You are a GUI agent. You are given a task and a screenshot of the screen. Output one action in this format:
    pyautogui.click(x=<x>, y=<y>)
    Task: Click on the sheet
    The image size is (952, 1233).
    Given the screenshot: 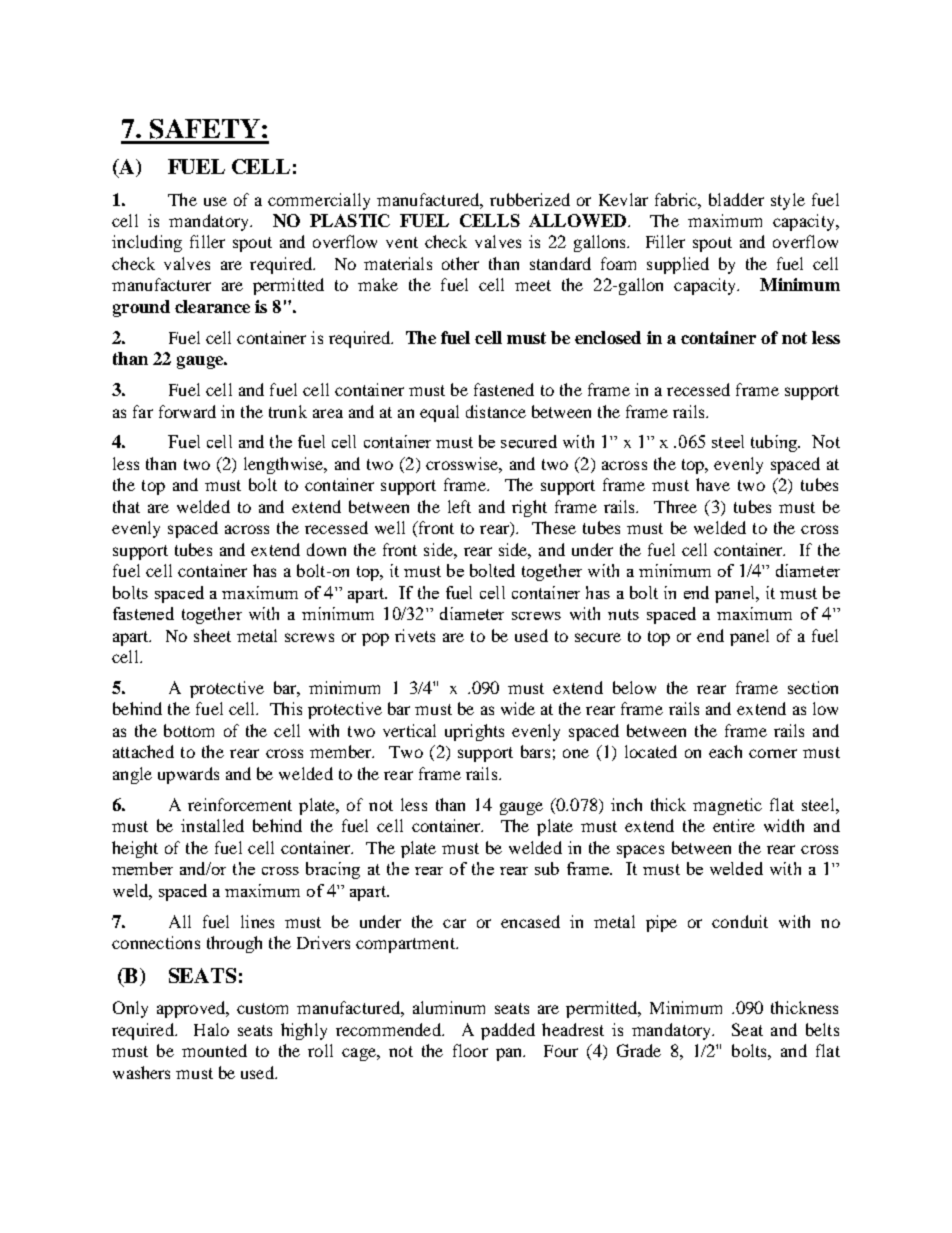 What is the action you would take?
    pyautogui.click(x=212, y=635)
